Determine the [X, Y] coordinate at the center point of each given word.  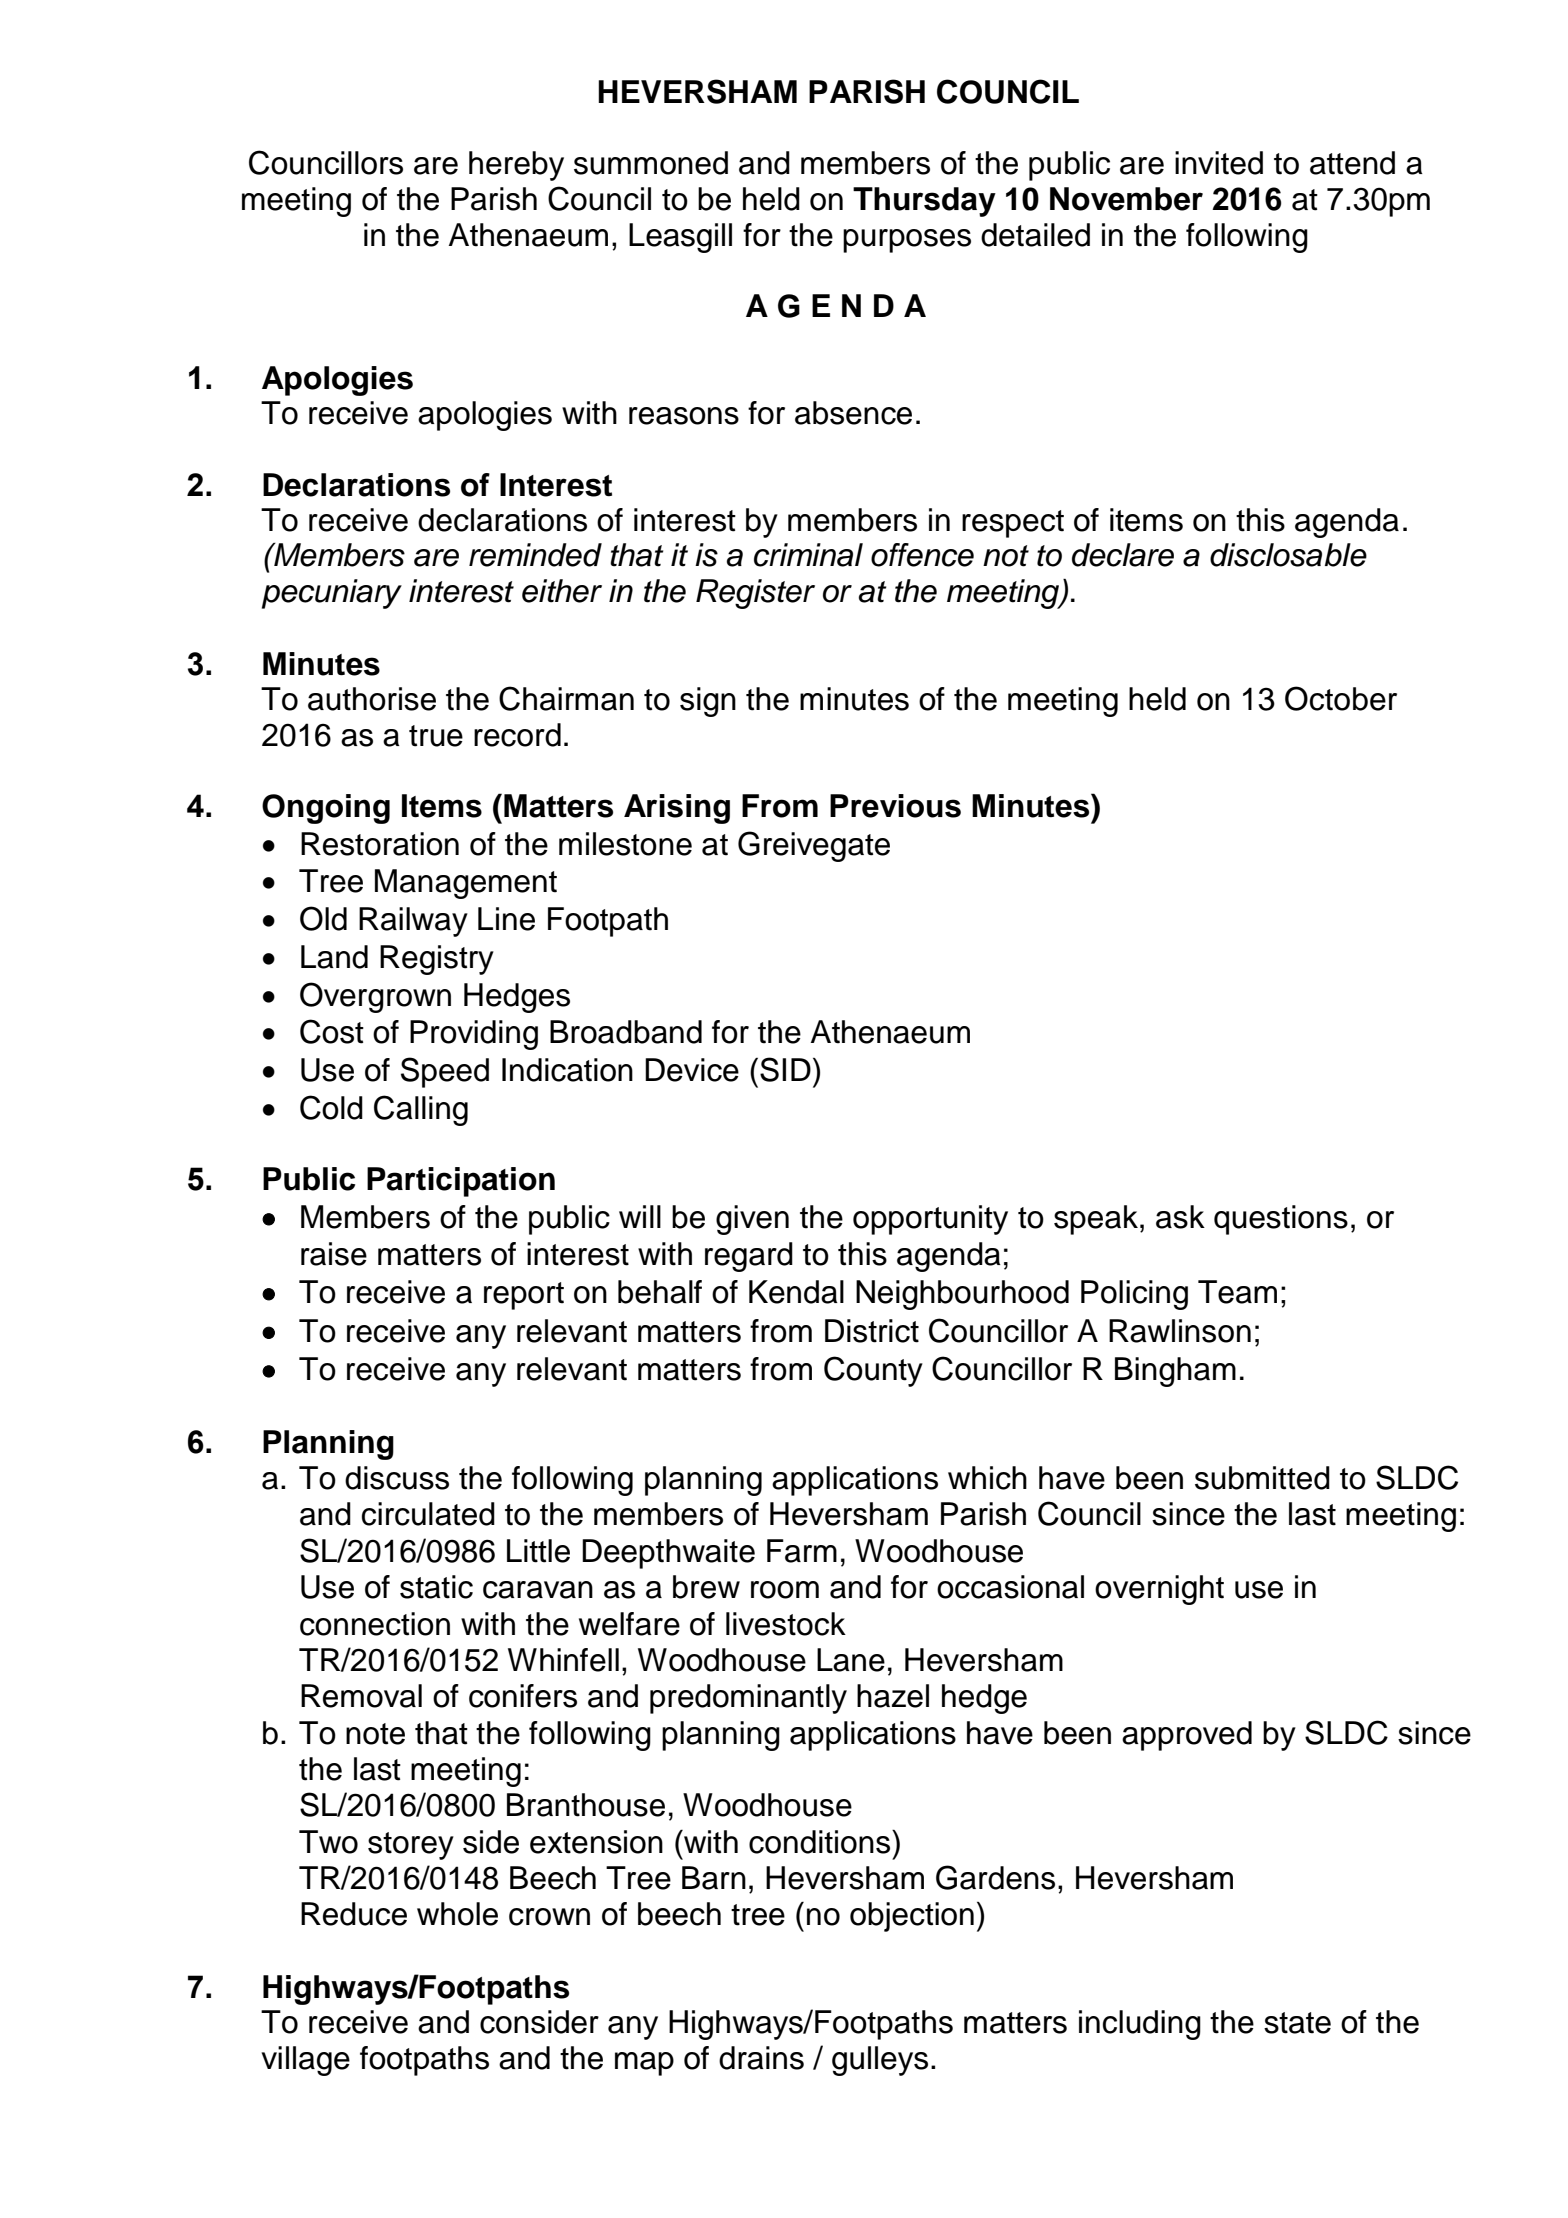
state [1297, 2023]
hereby [516, 166]
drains [761, 2058]
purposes [907, 241]
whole [457, 1914]
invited [1219, 163]
